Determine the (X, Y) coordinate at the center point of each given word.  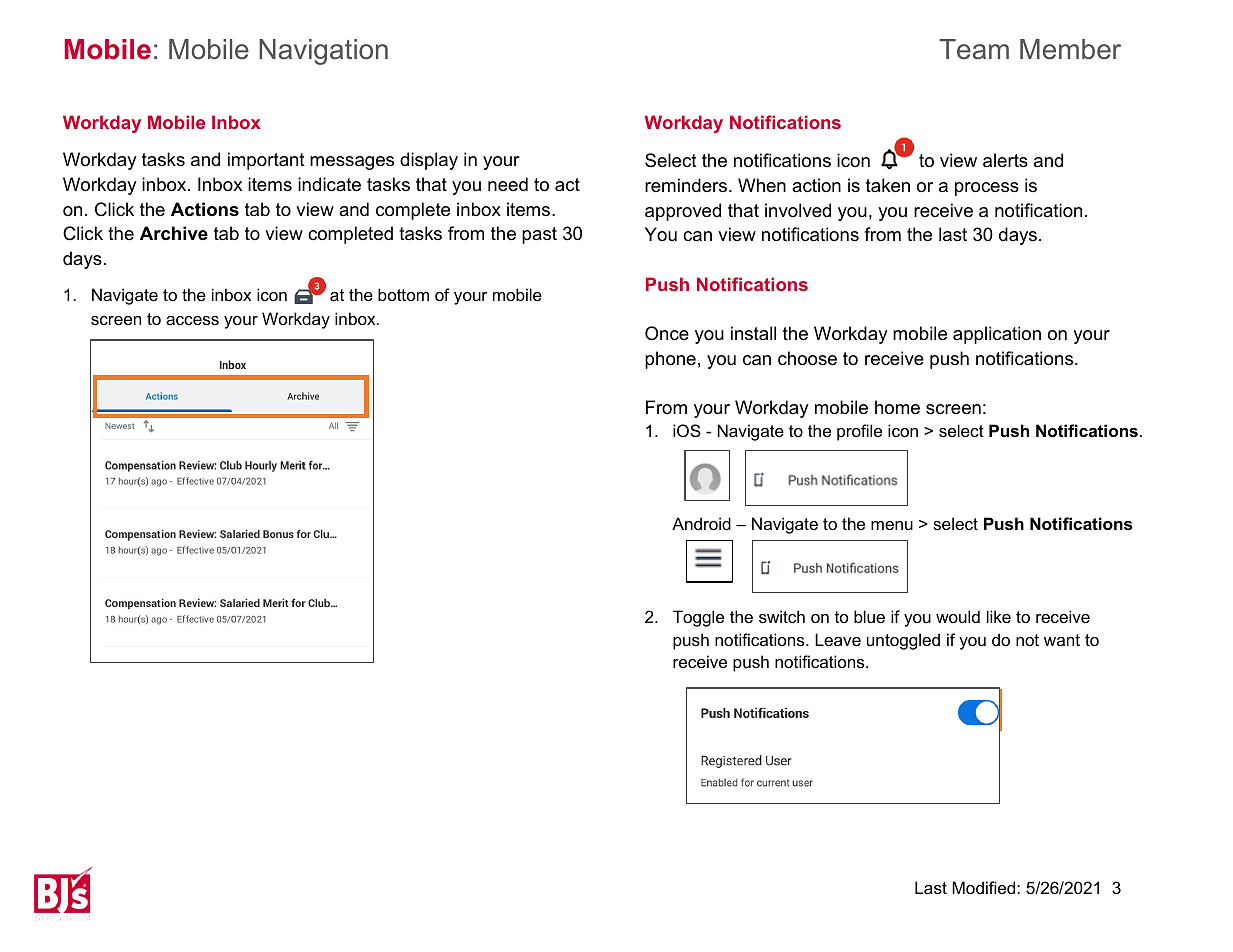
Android (701, 523)
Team (974, 49)
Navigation (323, 52)
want (1062, 640)
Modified (985, 887)
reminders (687, 185)
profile (859, 432)
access (192, 320)
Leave (838, 639)
